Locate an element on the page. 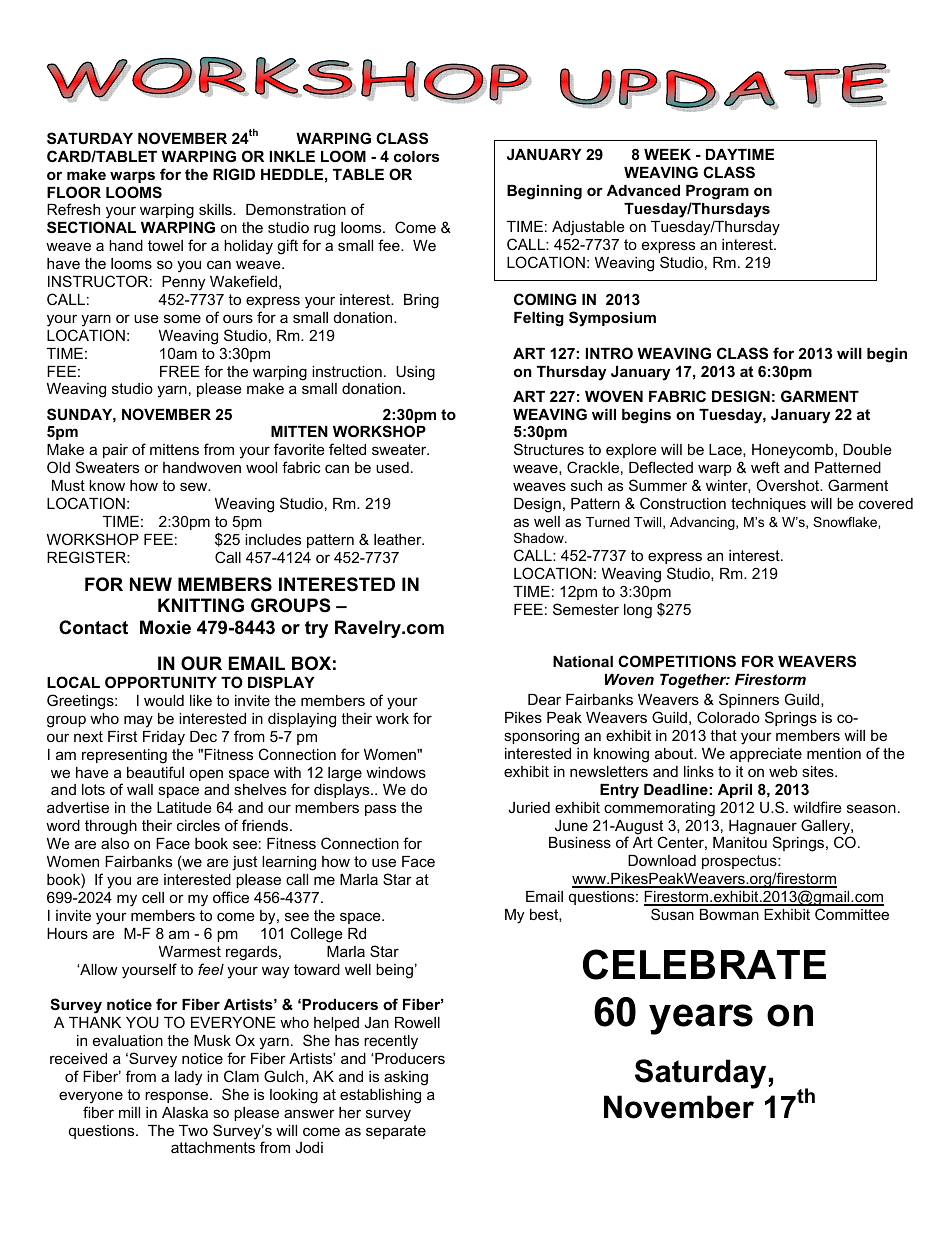 Image resolution: width=952 pixels, height=1233 pixels. Spinners is located at coordinates (749, 700).
